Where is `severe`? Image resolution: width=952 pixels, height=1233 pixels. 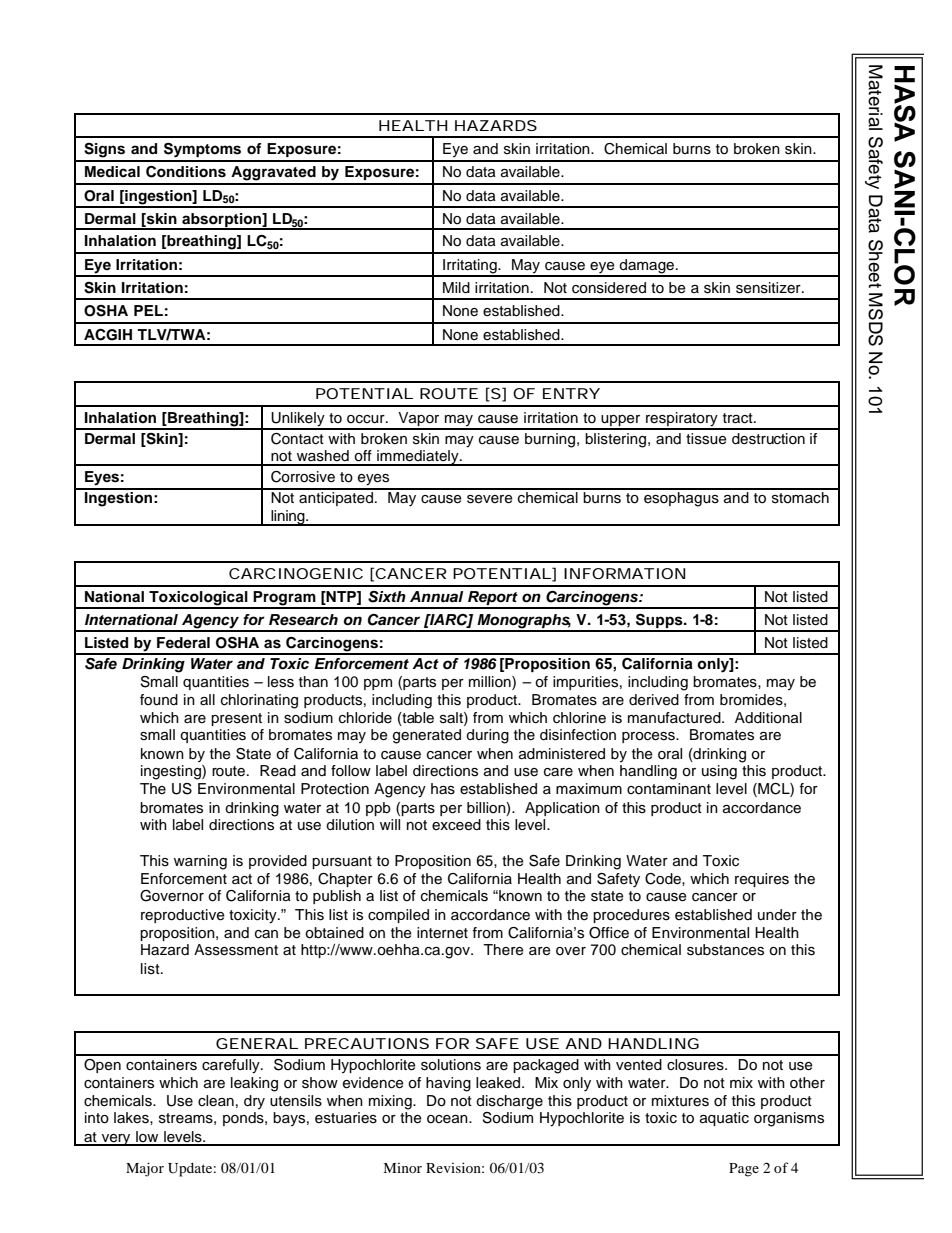 severe is located at coordinates (490, 499).
